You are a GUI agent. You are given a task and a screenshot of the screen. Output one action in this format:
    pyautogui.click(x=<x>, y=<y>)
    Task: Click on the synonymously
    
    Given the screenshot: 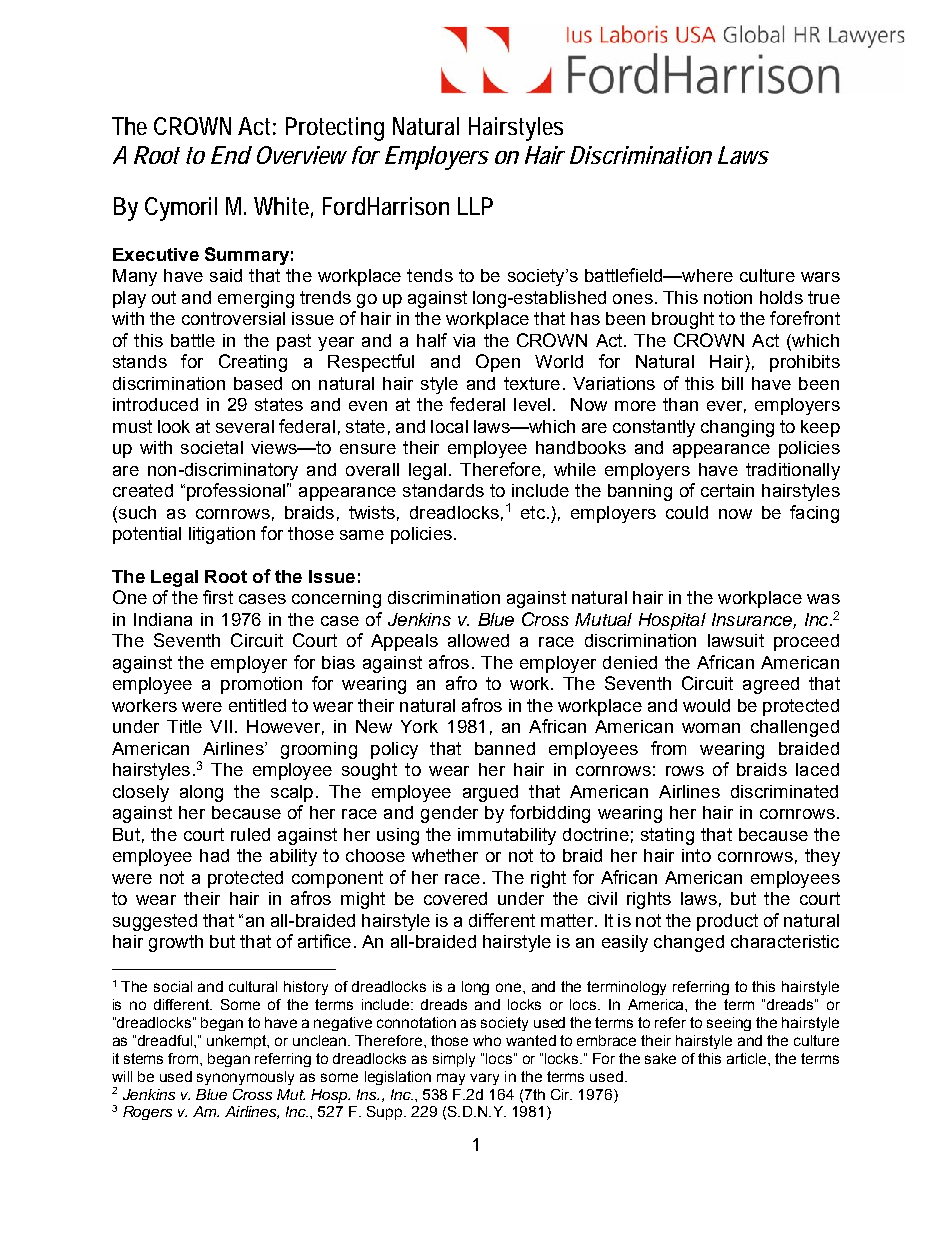 What is the action you would take?
    pyautogui.click(x=245, y=1078)
